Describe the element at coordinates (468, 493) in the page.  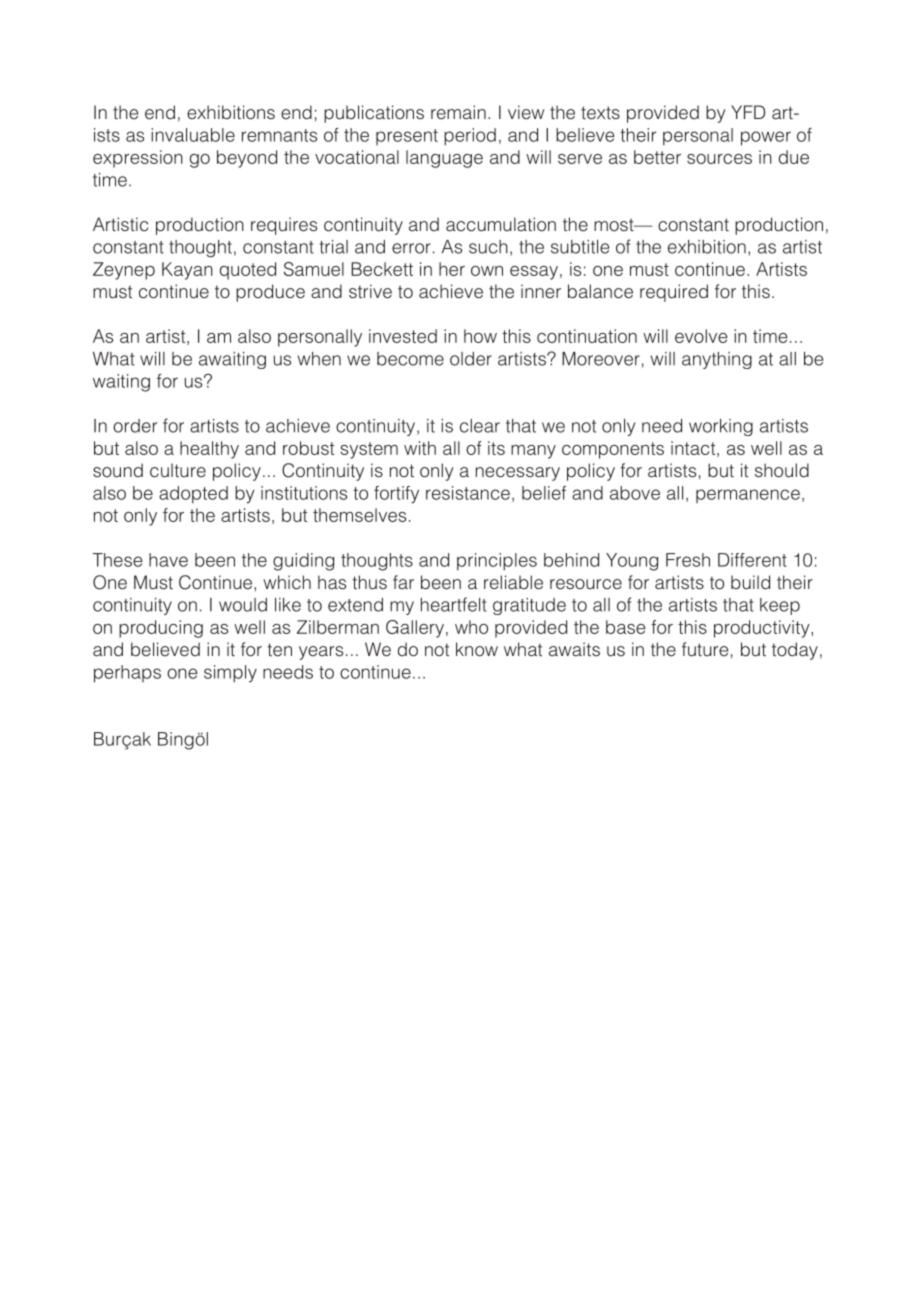
I see `resistance` at that location.
